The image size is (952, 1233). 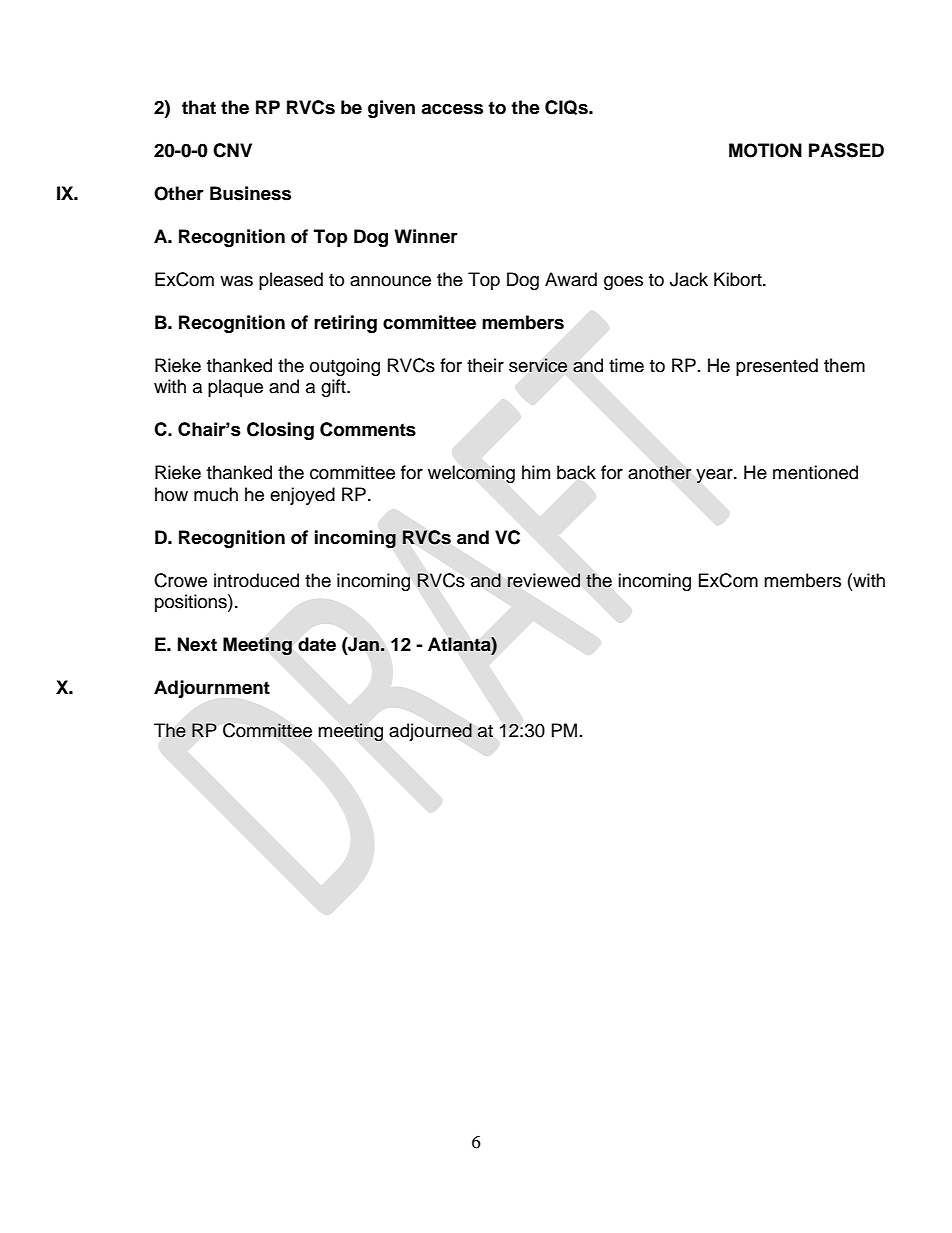 What do you see at coordinates (212, 689) in the screenshot?
I see `Adjournment` at bounding box center [212, 689].
